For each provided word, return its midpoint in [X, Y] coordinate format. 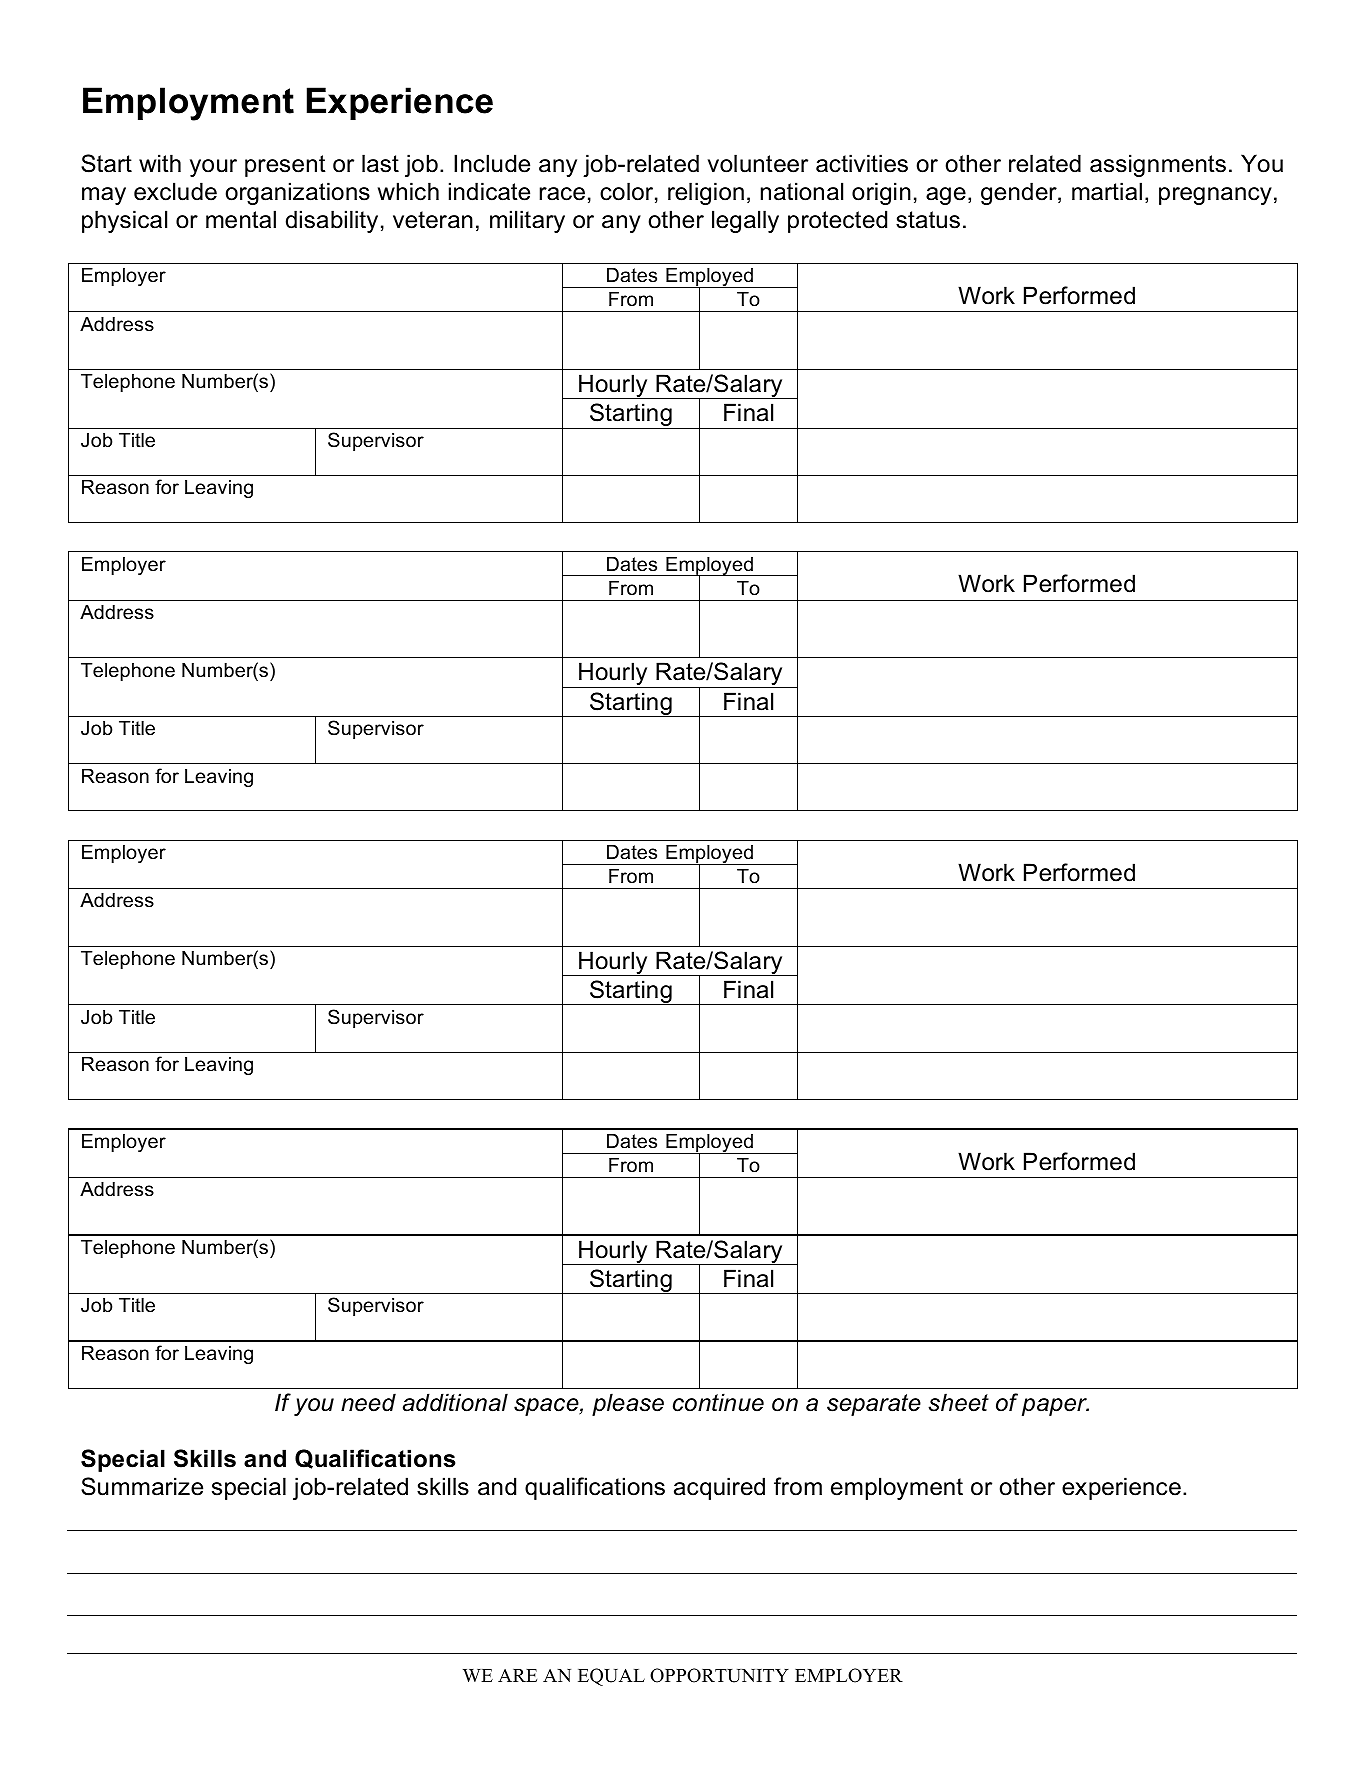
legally [745, 221]
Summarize [142, 1486]
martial [1107, 191]
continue [718, 1402]
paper [1055, 1407]
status [928, 220]
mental [241, 219]
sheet [958, 1402]
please [628, 1404]
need [368, 1402]
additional [455, 1402]
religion [706, 193]
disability [332, 221]
